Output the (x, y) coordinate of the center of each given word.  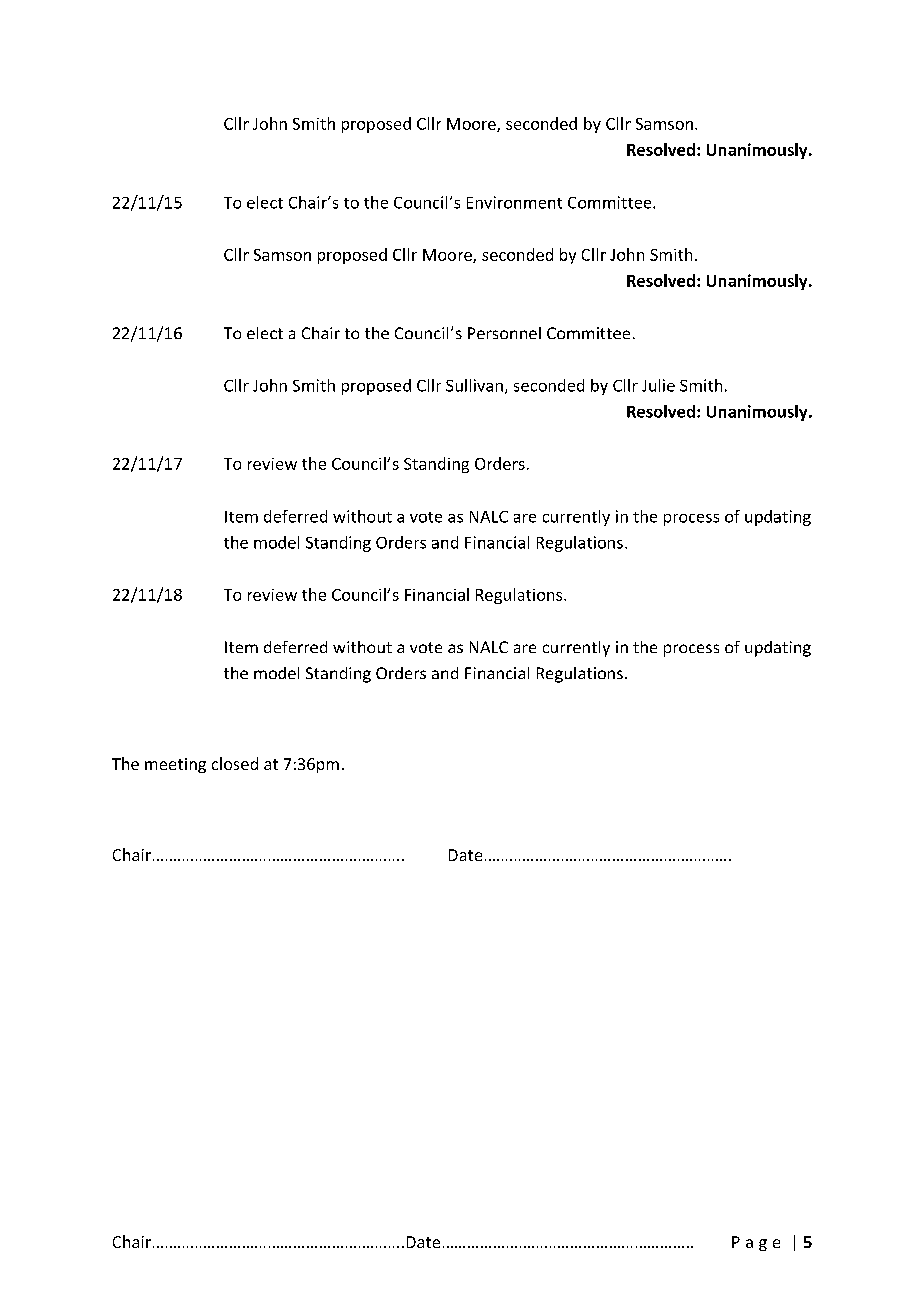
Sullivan (474, 385)
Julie (658, 385)
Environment (514, 202)
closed (235, 763)
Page (756, 1243)
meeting (175, 765)
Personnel (504, 333)
